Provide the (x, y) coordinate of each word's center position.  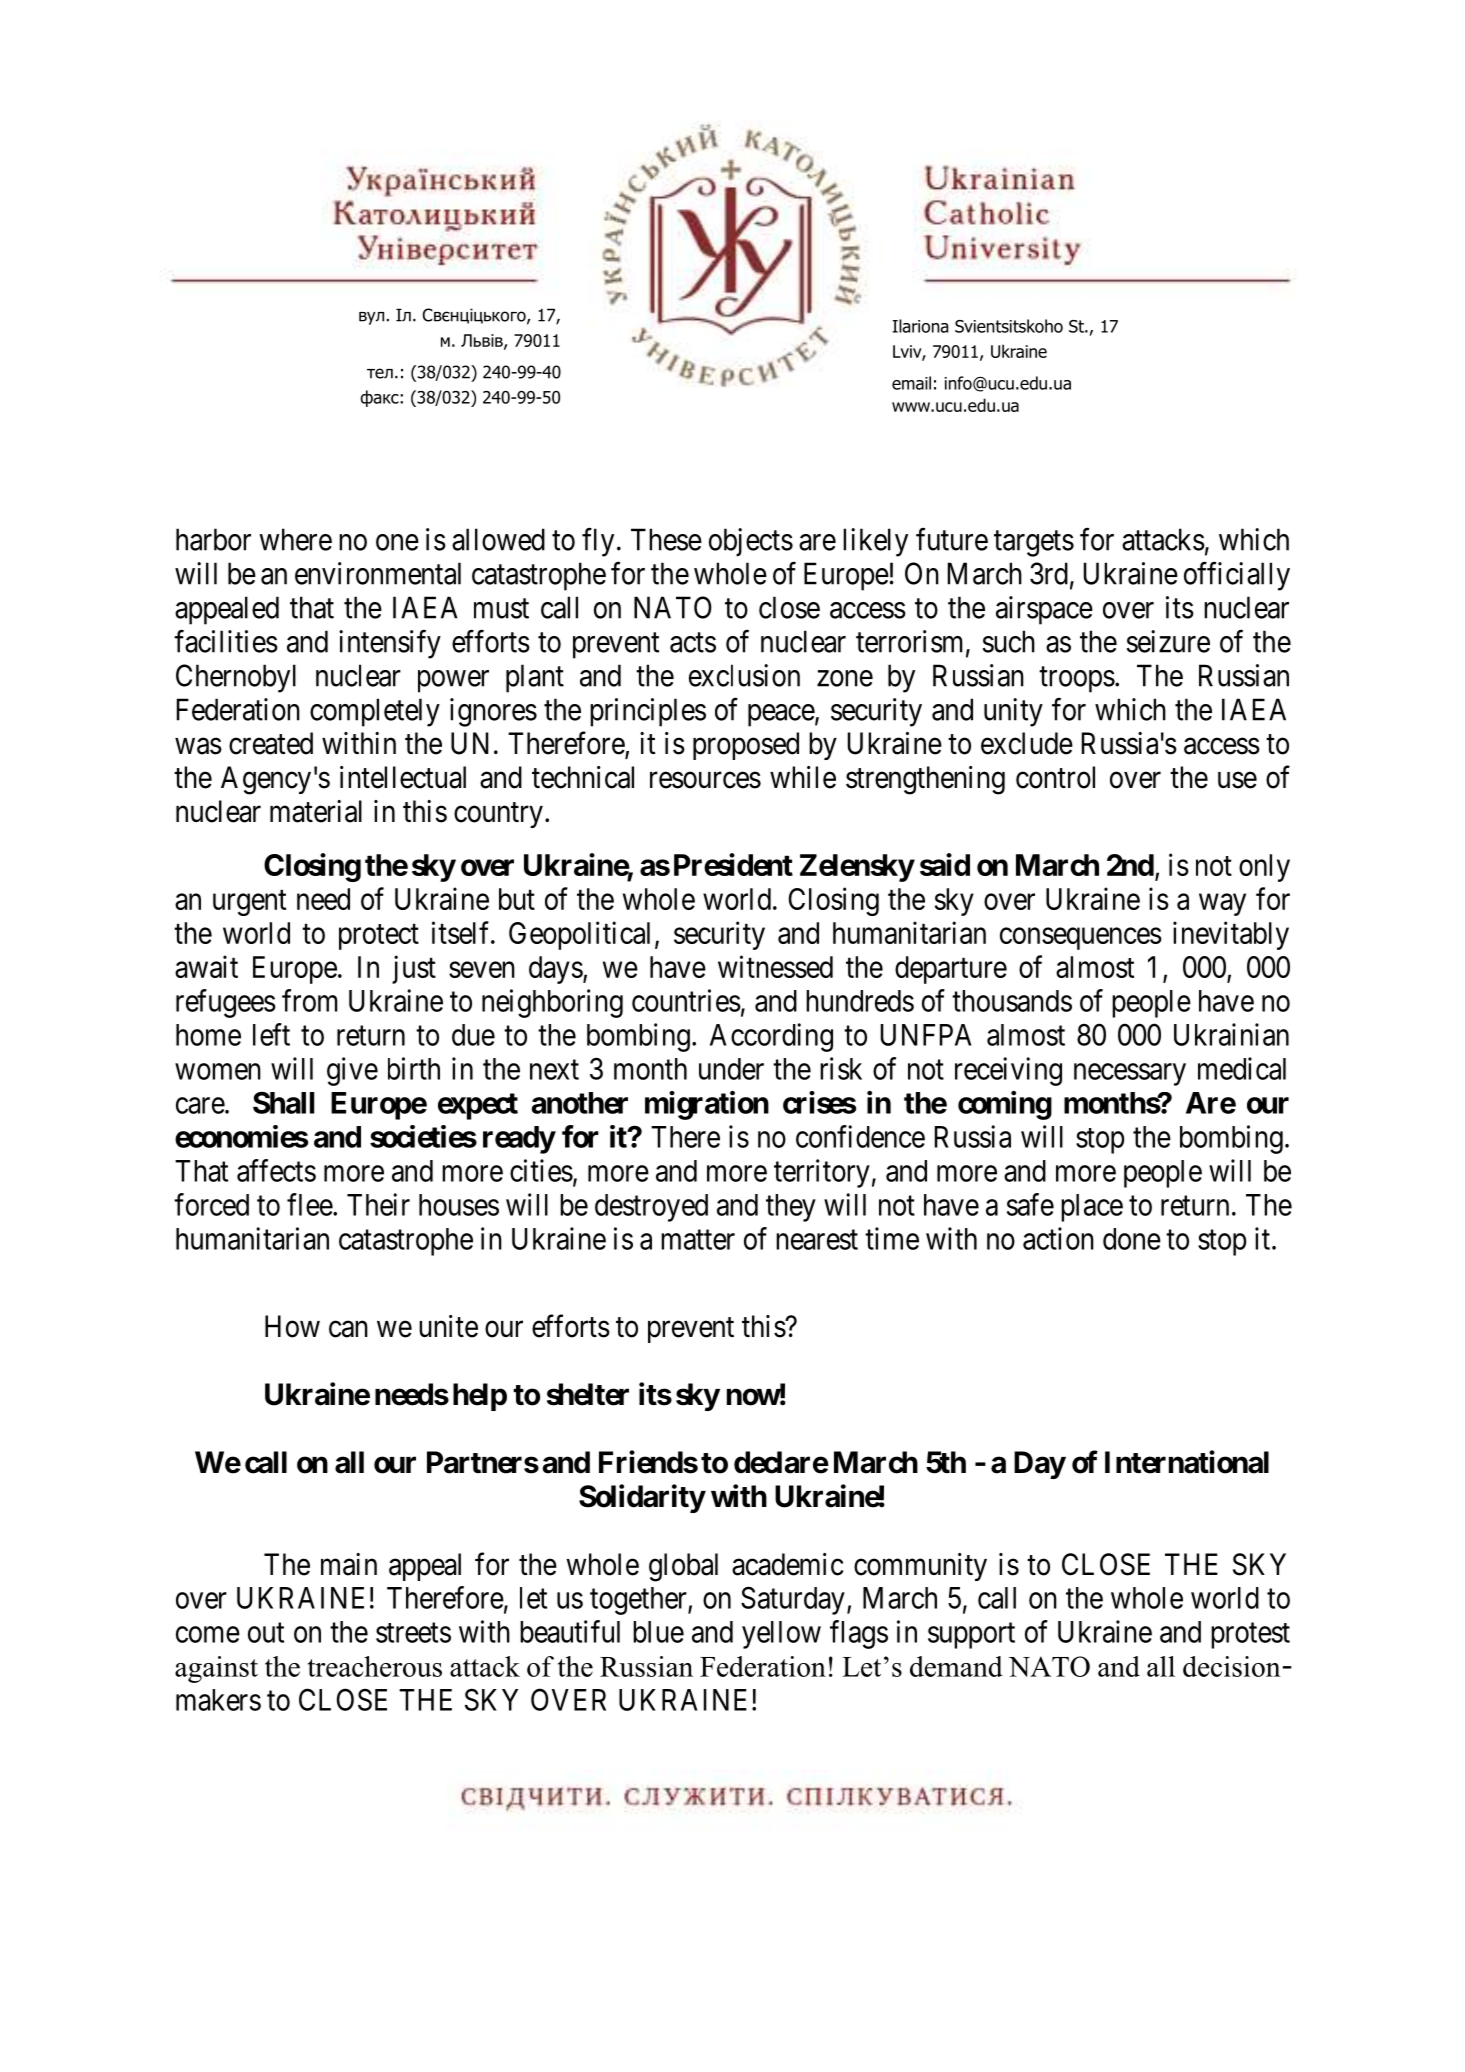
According (771, 1037)
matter (698, 1240)
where (295, 539)
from (310, 1000)
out (266, 1633)
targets (1034, 544)
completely (375, 712)
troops (1077, 680)
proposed (746, 746)
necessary (1130, 1074)
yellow (781, 1635)
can (348, 1329)
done (1132, 1239)
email (911, 383)
